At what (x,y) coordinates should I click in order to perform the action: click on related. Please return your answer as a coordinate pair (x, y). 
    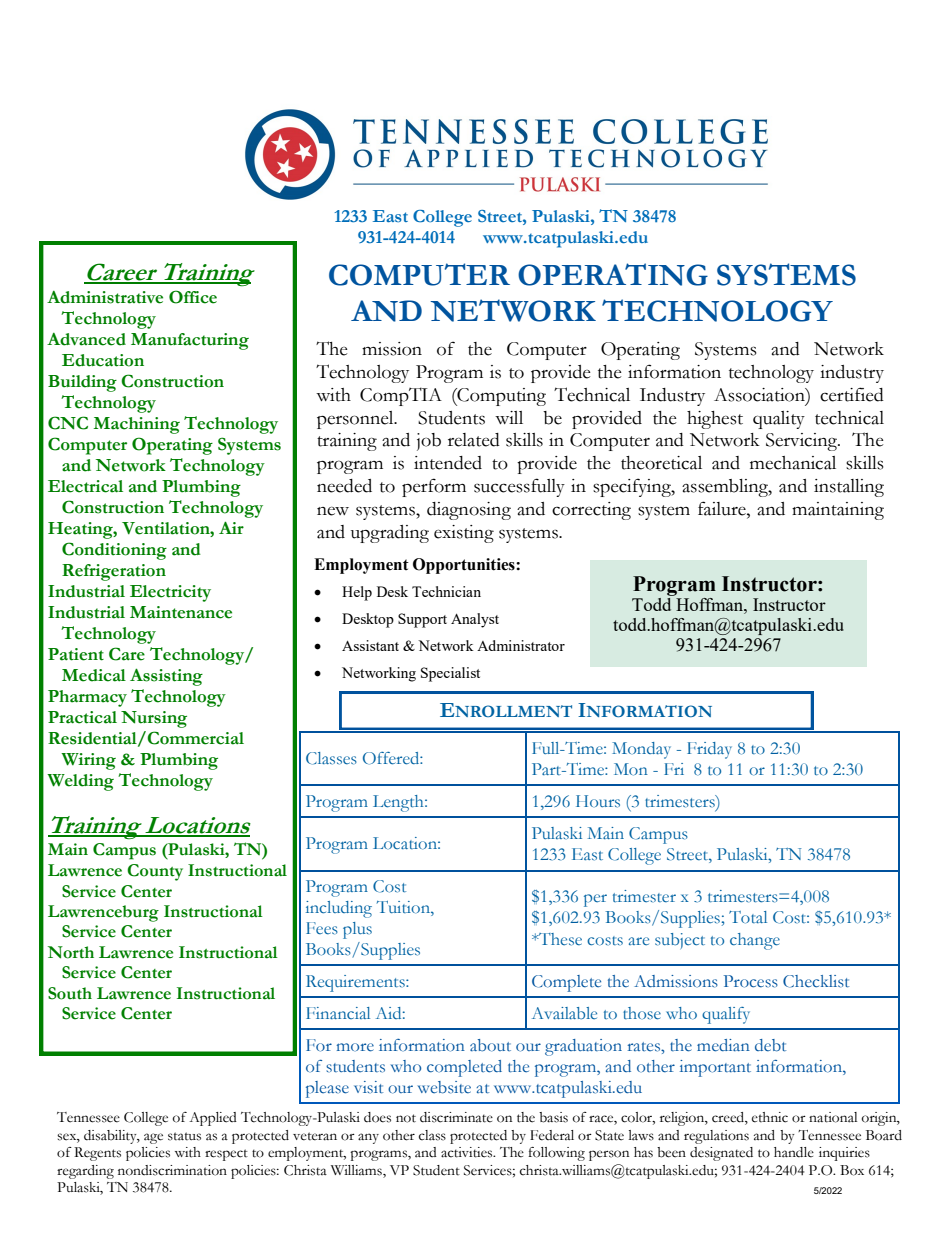
    Looking at the image, I should click on (474, 440).
